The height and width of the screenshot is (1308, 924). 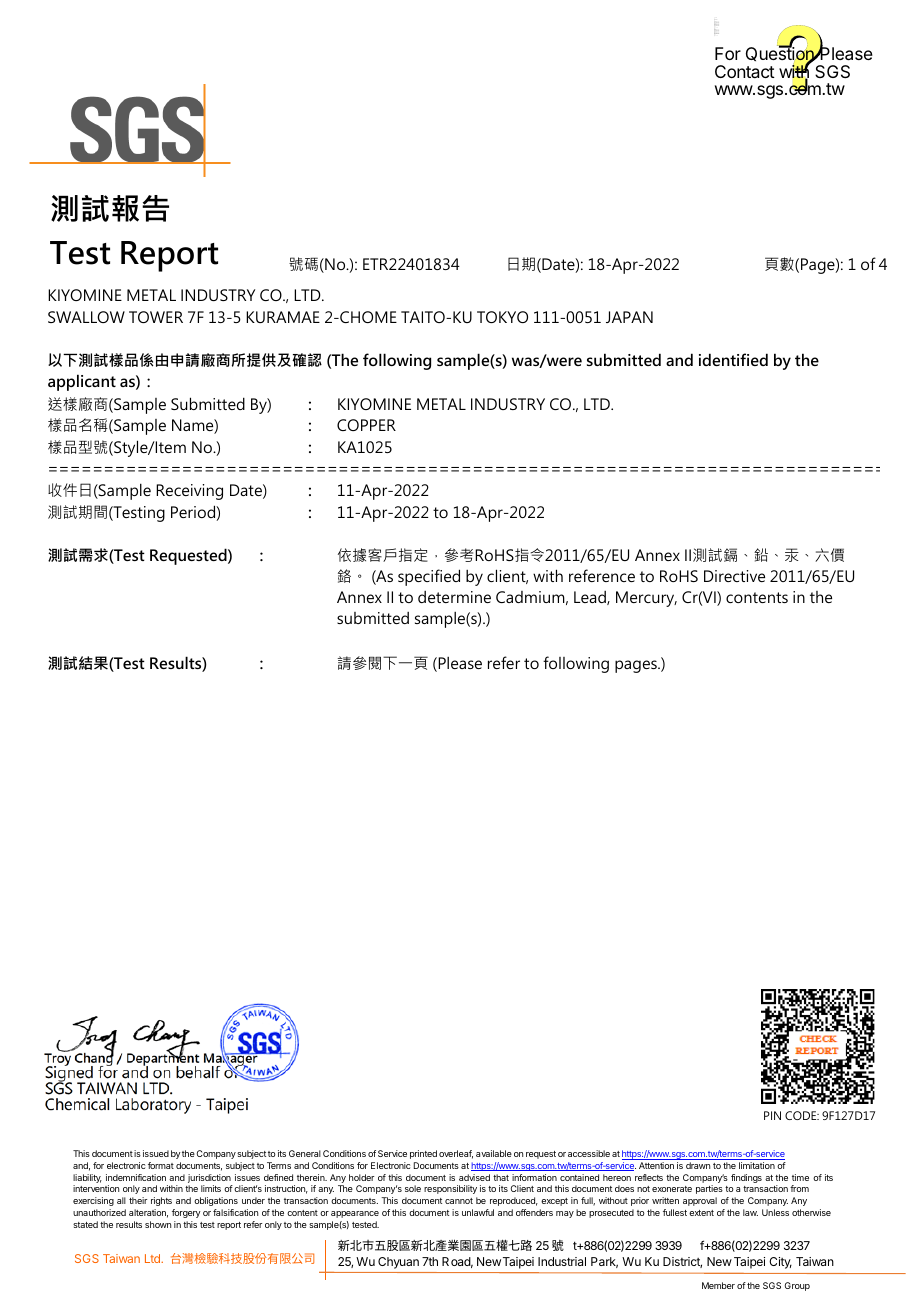 What do you see at coordinates (429, 577) in the screenshot?
I see `specified` at bounding box center [429, 577].
